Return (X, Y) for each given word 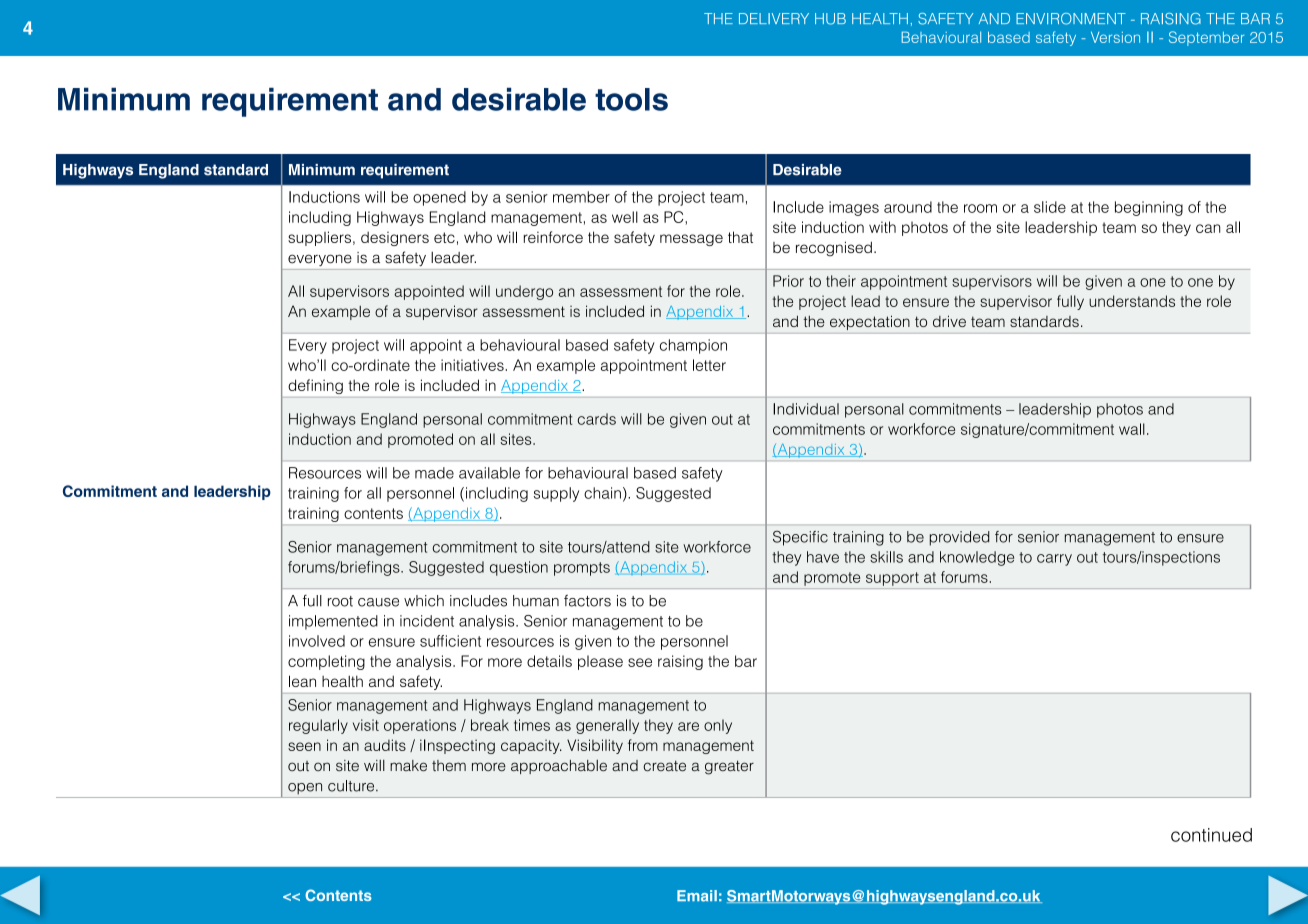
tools (631, 99)
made (434, 473)
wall (1132, 429)
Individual (806, 409)
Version (1115, 37)
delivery (774, 18)
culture (352, 786)
